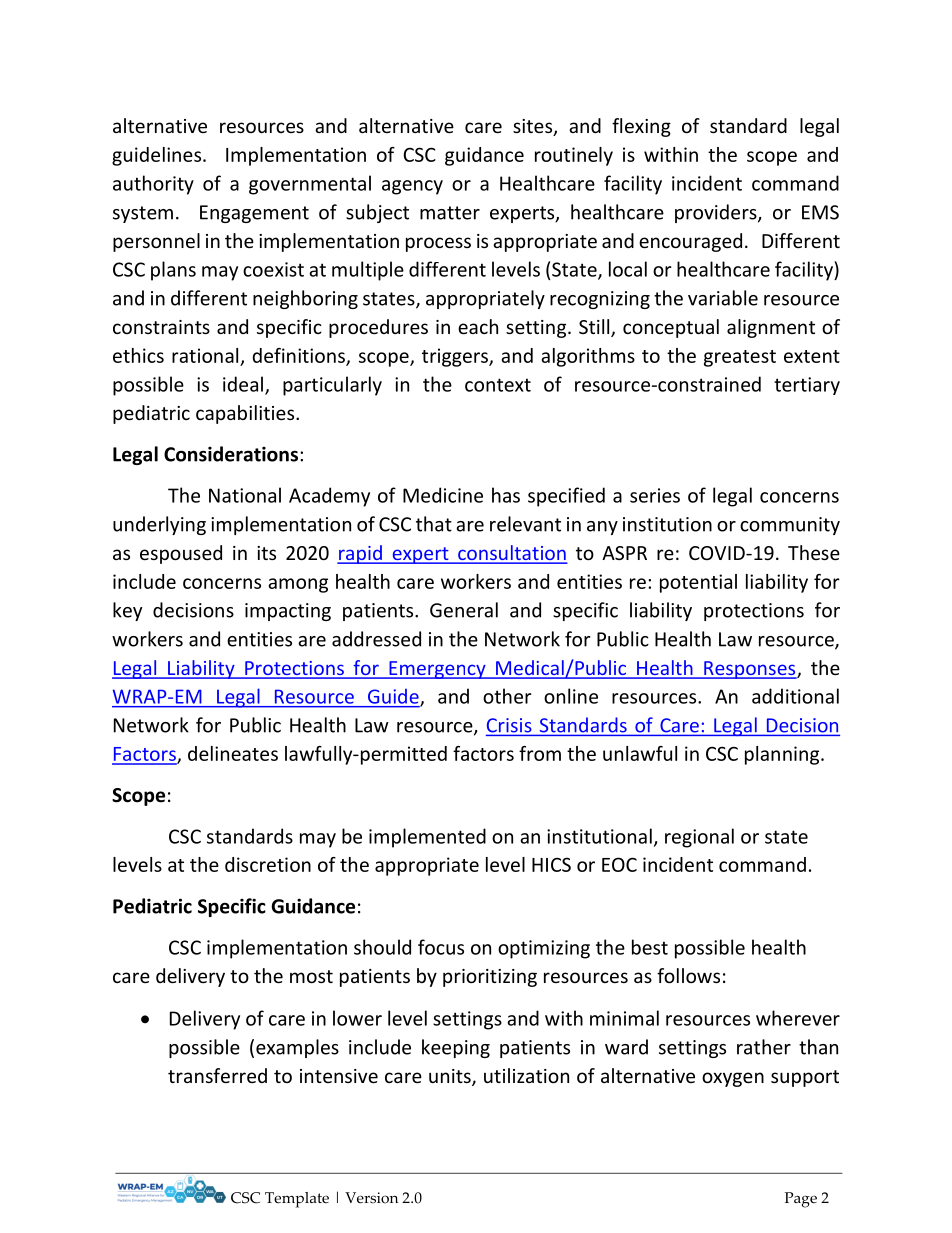  What do you see at coordinates (153, 185) in the screenshot?
I see `authority` at bounding box center [153, 185].
